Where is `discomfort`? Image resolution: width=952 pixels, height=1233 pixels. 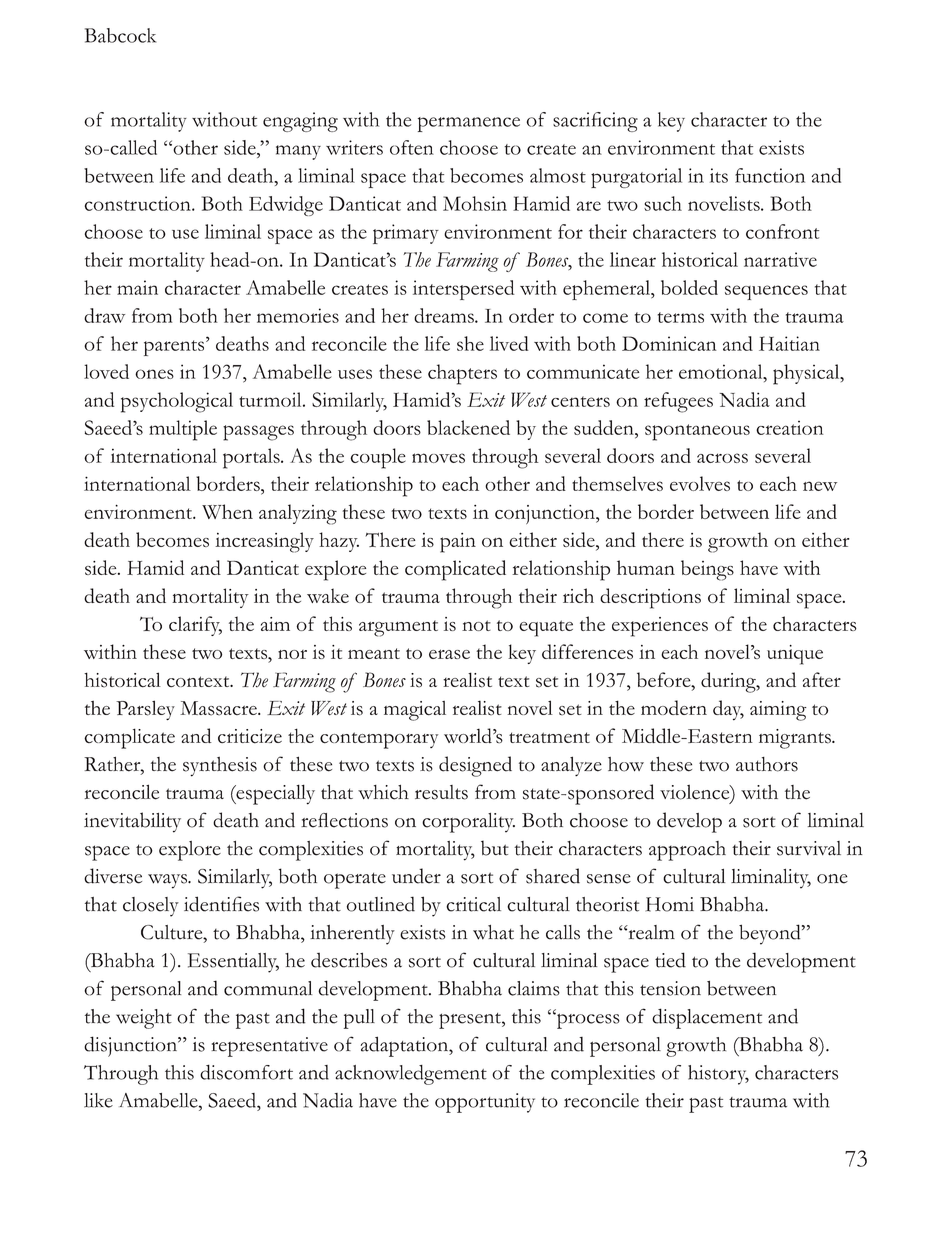
discomfort is located at coordinates (246, 1072).
